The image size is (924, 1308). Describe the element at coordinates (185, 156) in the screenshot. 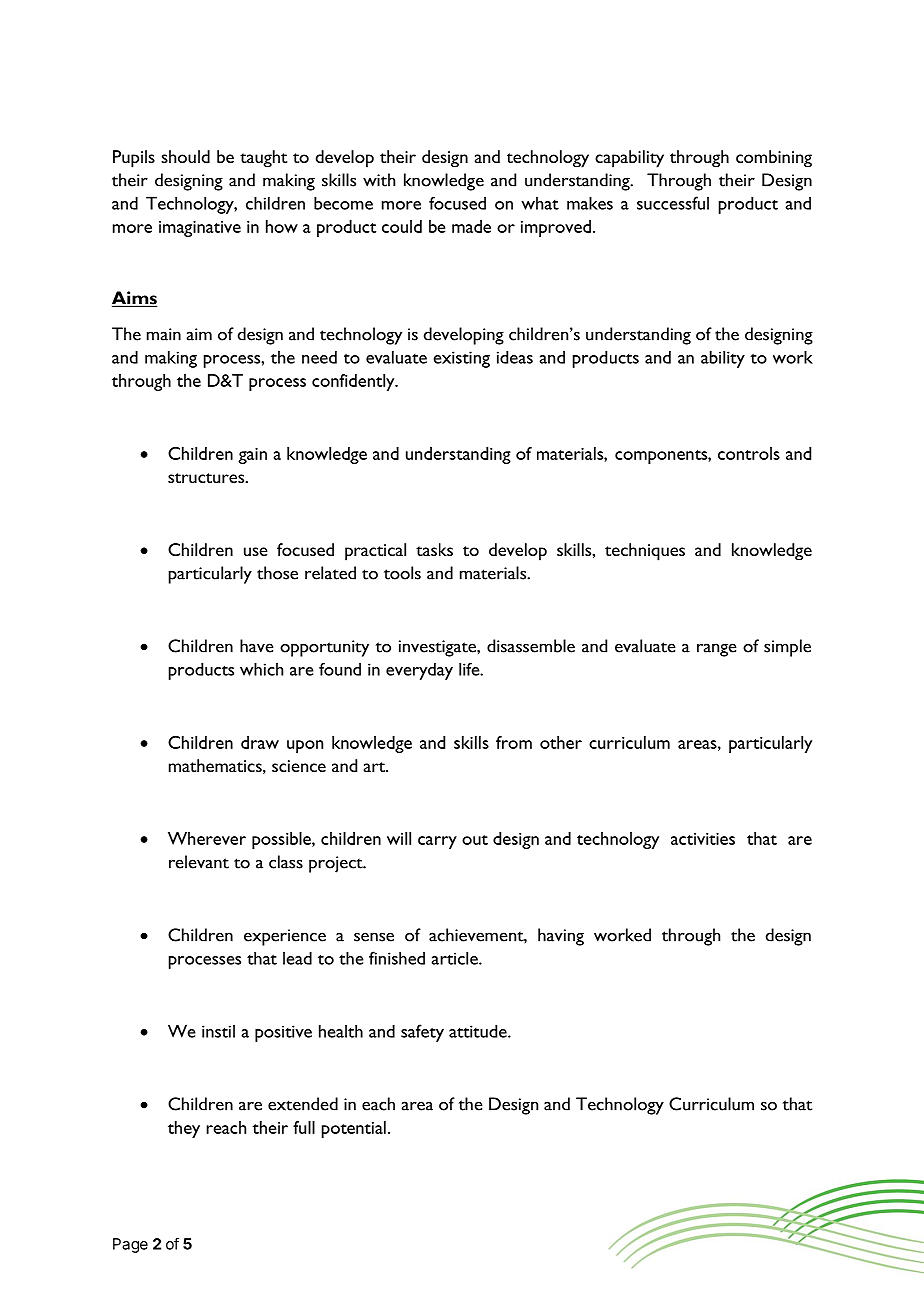

I see `should` at that location.
